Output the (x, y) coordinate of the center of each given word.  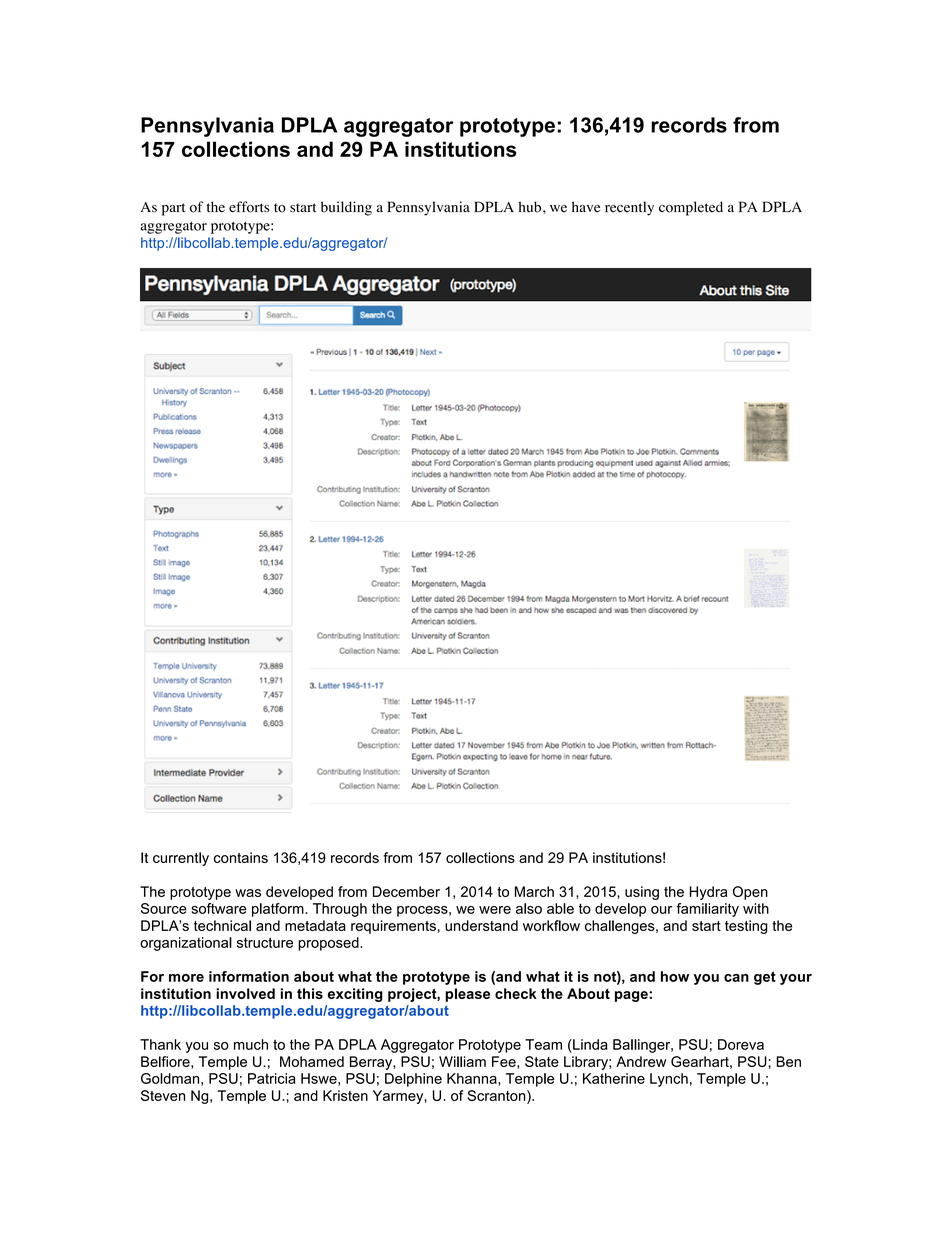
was (248, 893)
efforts (249, 207)
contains (241, 857)
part (173, 209)
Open (750, 893)
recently (629, 208)
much (251, 1044)
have (586, 207)
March (534, 891)
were (495, 910)
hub (530, 207)
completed (691, 208)
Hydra (708, 893)
